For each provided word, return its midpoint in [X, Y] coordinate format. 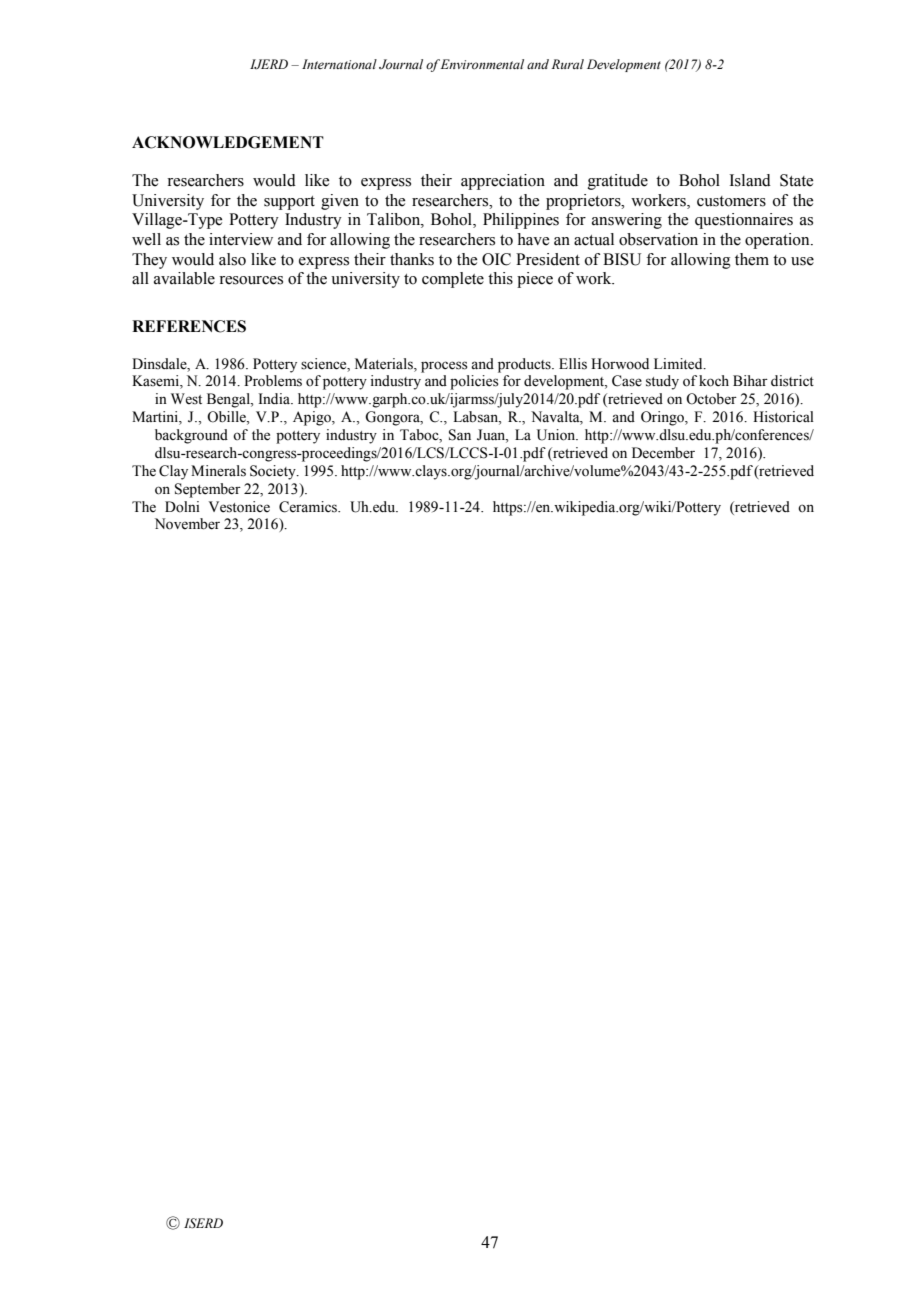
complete [453, 280]
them [752, 259]
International [339, 64]
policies [474, 382]
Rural [568, 64]
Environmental [482, 64]
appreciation [503, 182]
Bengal [229, 400]
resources [251, 280]
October [711, 399]
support [289, 203]
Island [750, 180]
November [187, 524]
